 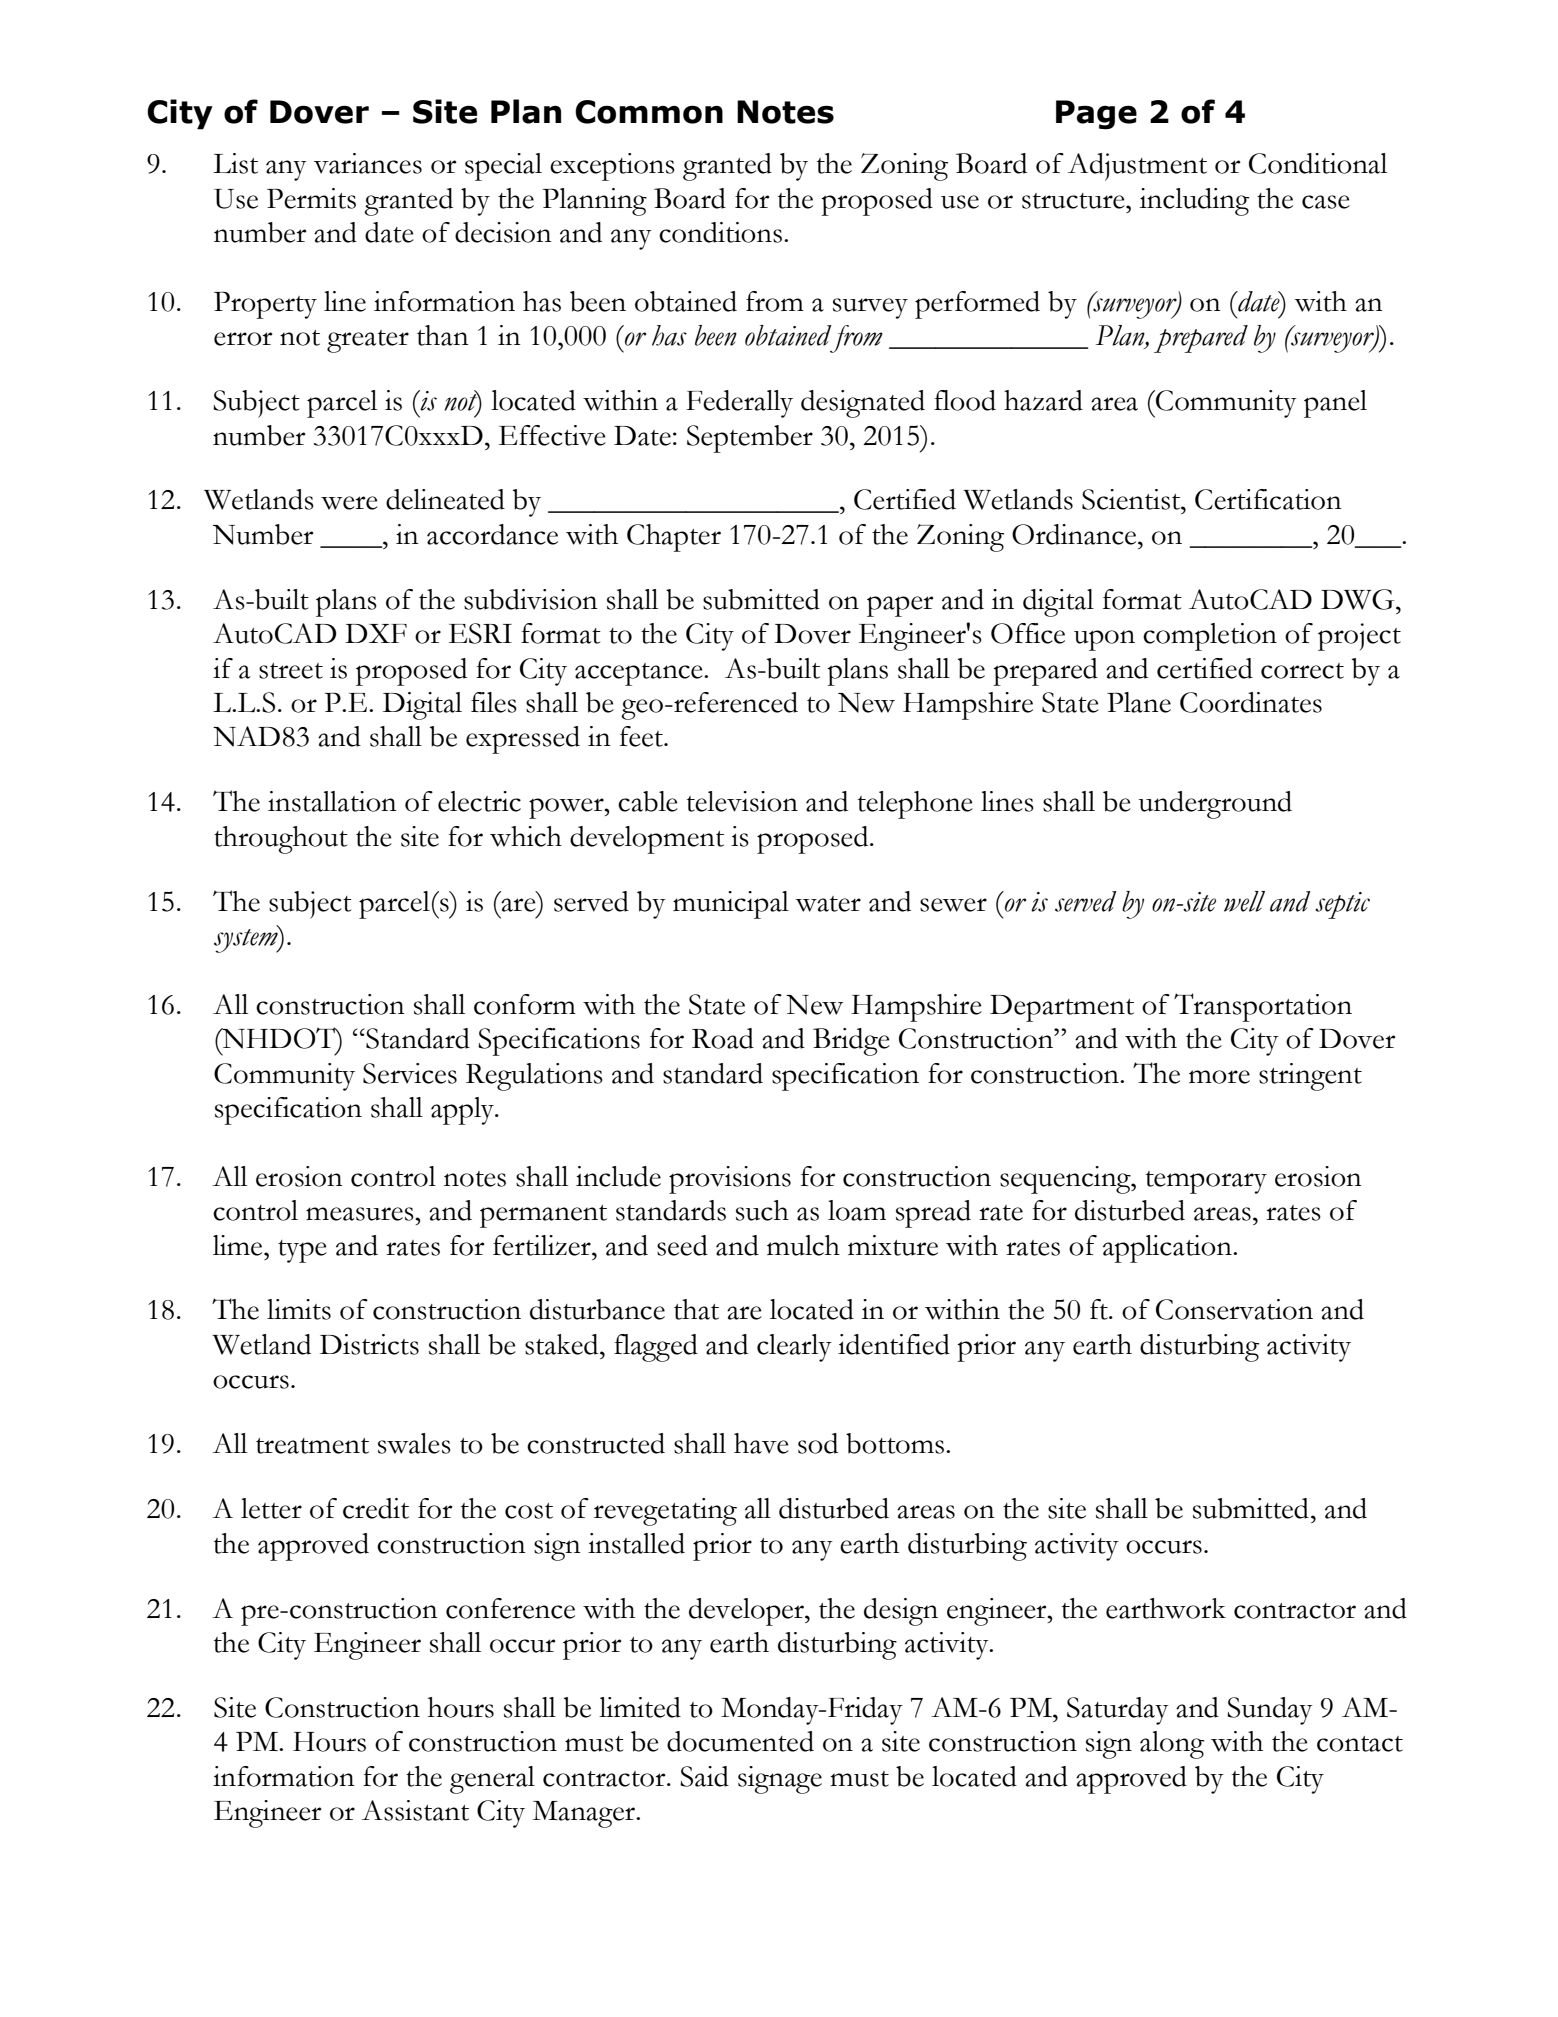 I want to click on Transportation, so click(x=1263, y=1007).
